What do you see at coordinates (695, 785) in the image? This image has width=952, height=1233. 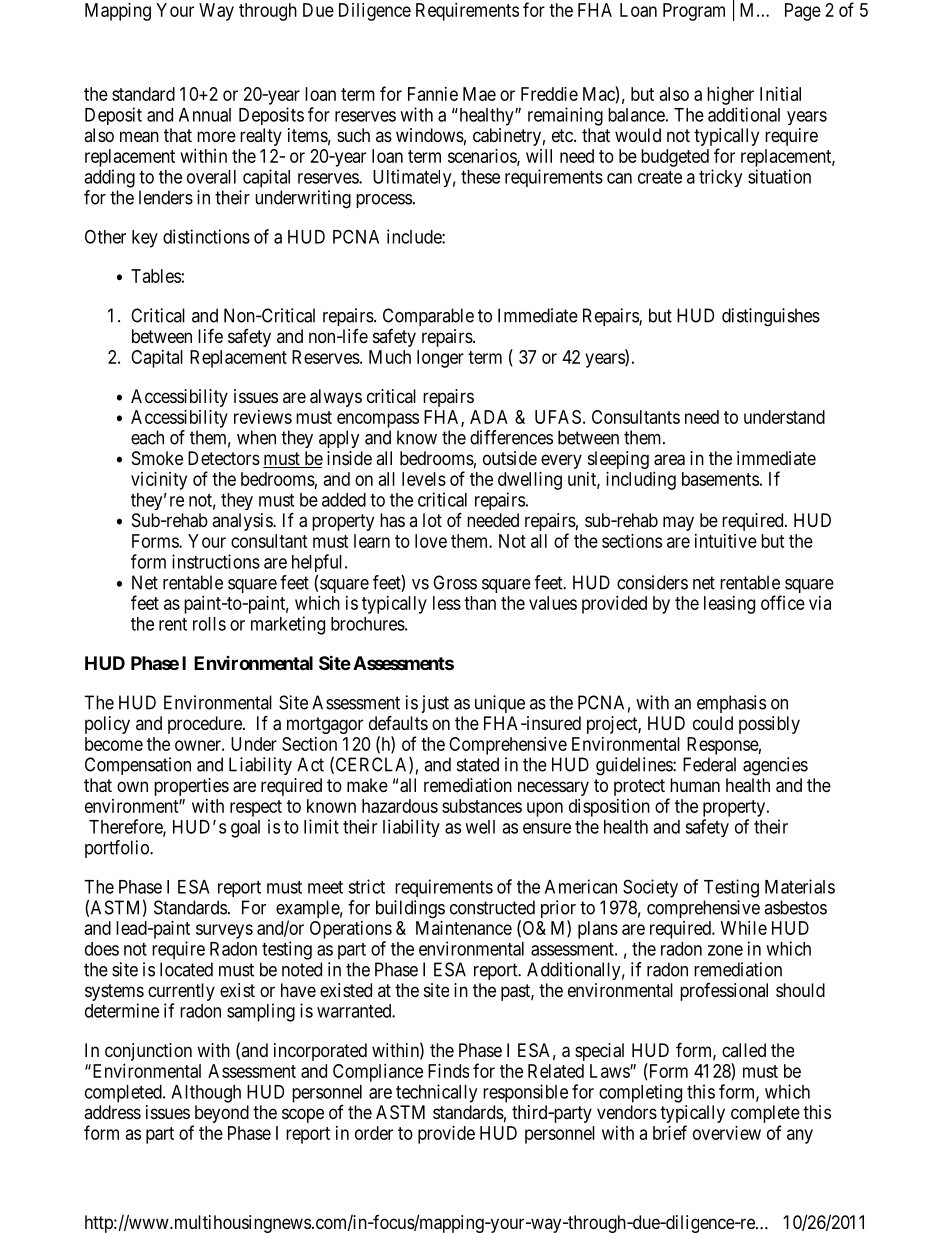 I see `human` at bounding box center [695, 785].
